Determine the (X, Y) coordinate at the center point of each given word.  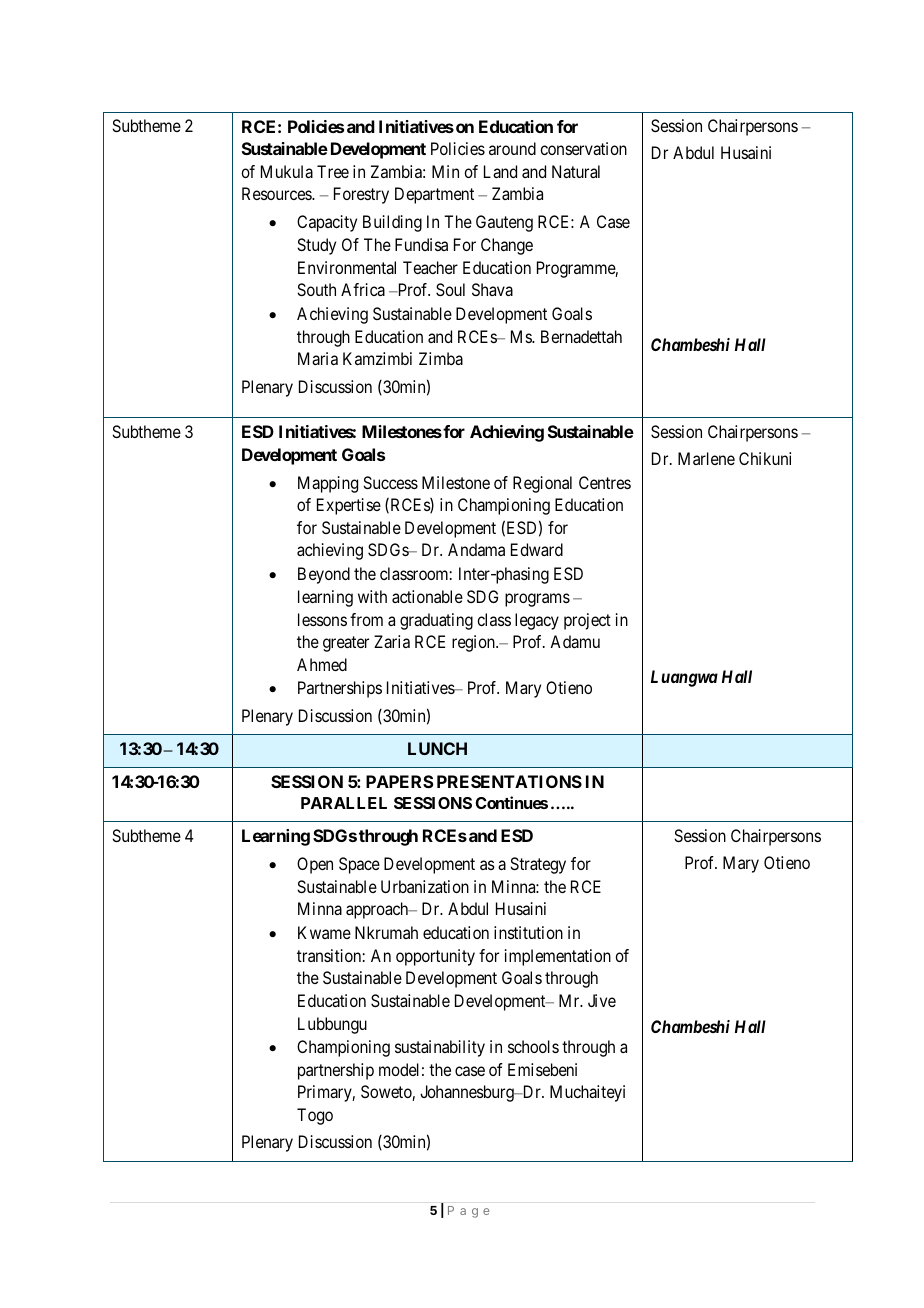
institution (528, 932)
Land (500, 171)
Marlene (706, 458)
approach (378, 910)
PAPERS (400, 781)
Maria (318, 358)
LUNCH (437, 748)
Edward (537, 549)
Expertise (349, 506)
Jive (602, 1000)
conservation (583, 148)
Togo (315, 1116)
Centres (605, 482)
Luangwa (684, 678)
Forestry (361, 195)
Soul (450, 289)
